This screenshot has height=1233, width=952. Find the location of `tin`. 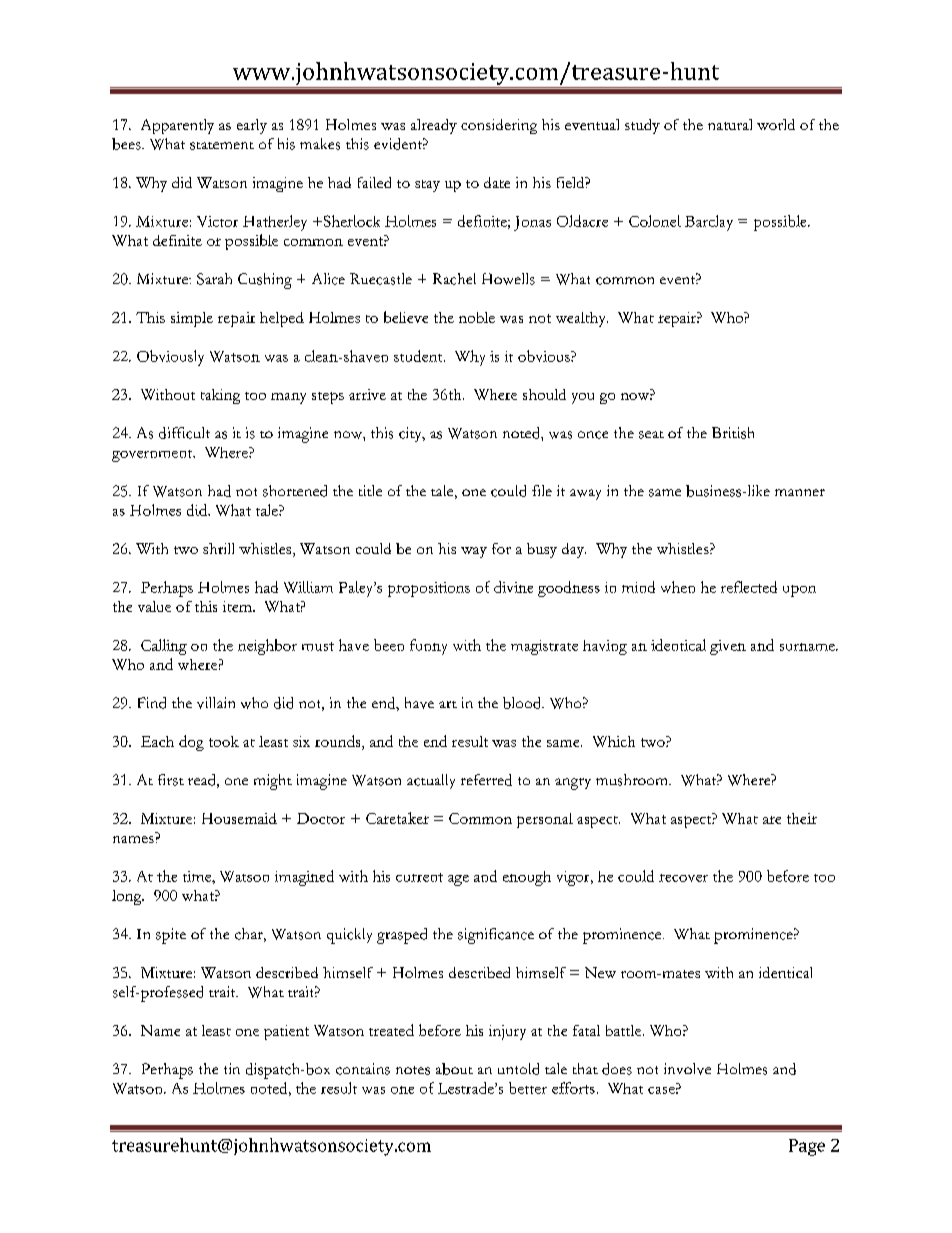

tin is located at coordinates (232, 1068).
